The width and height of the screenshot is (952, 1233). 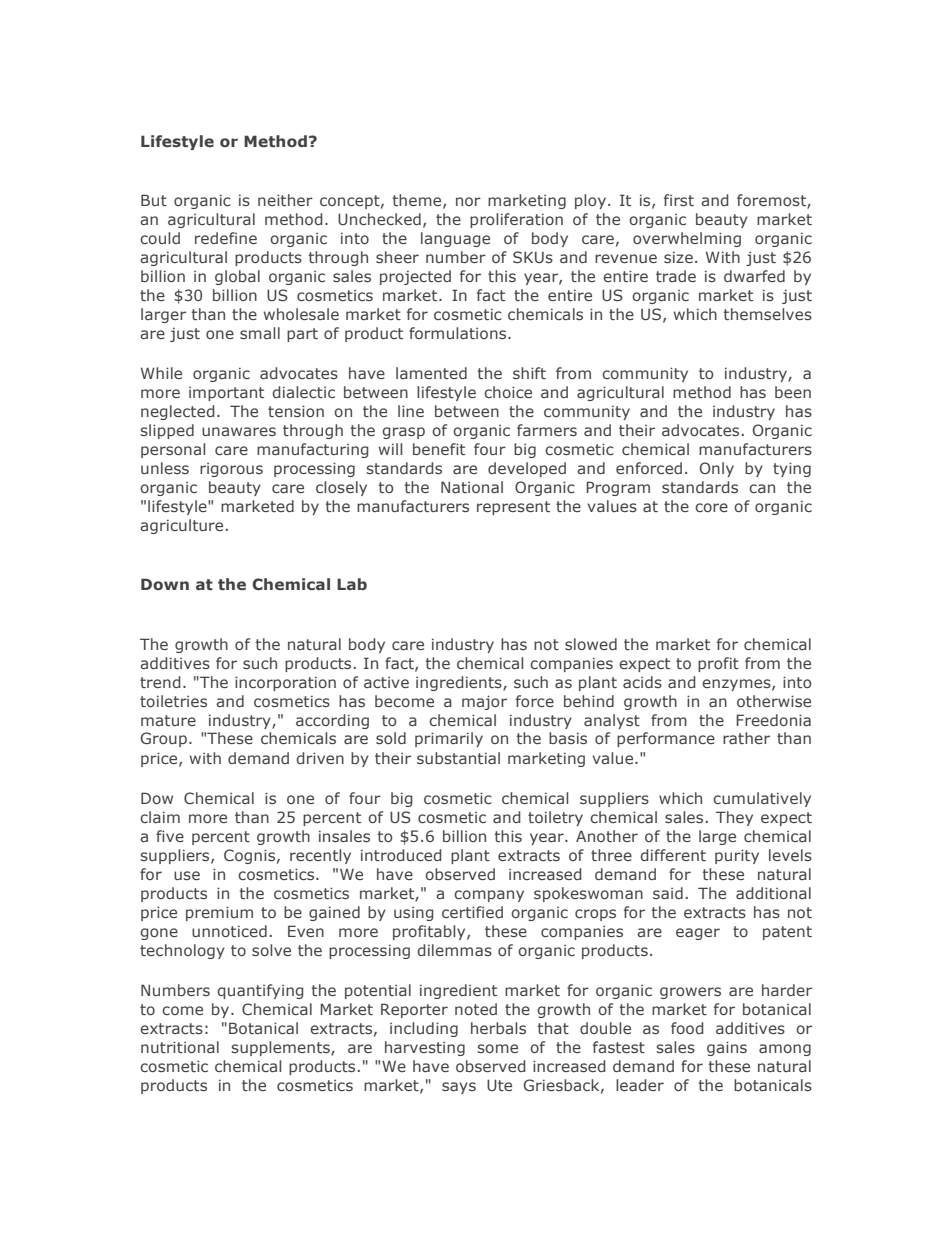 I want to click on substantial, so click(x=458, y=758).
